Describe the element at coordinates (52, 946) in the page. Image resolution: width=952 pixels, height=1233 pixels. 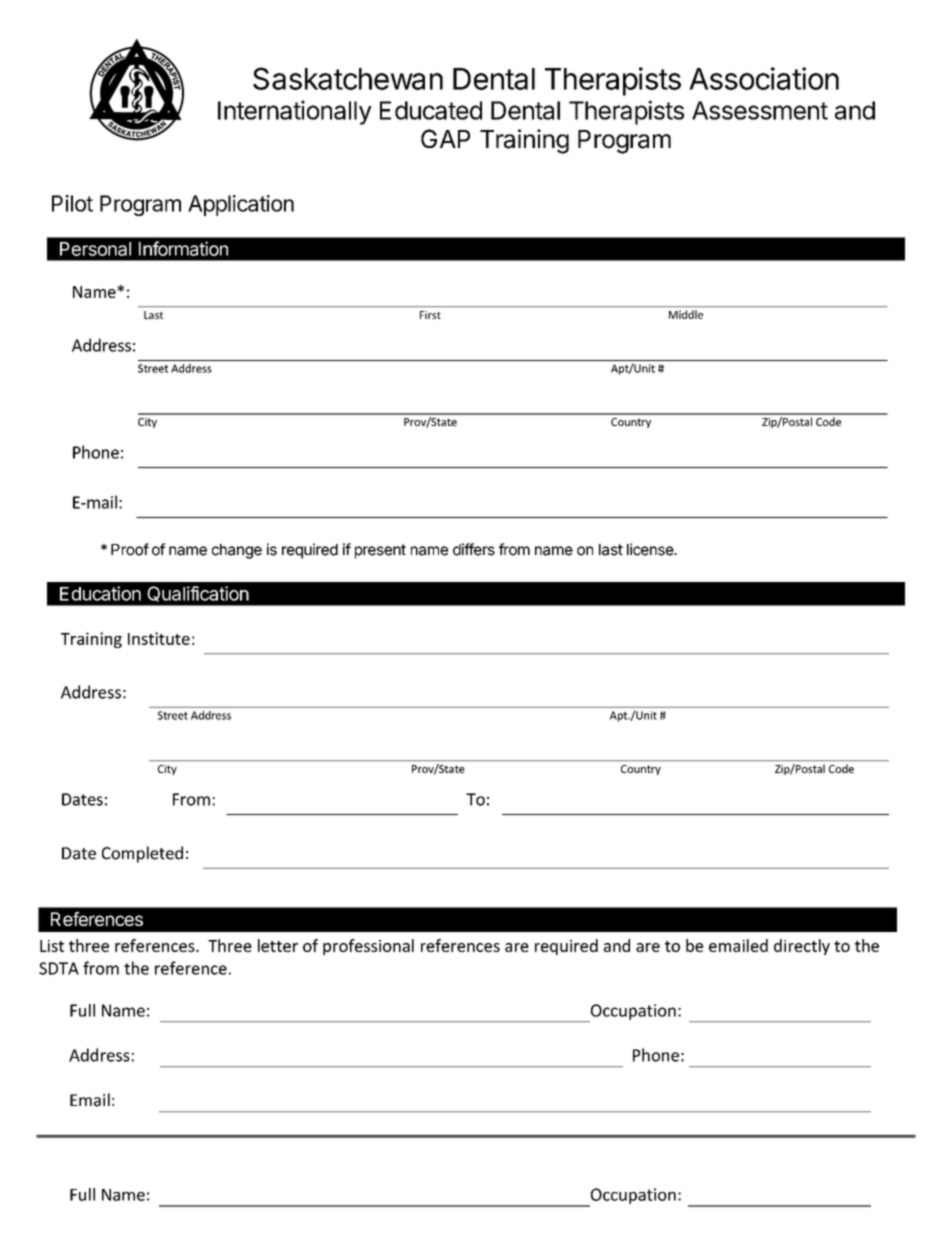
I see `List` at that location.
